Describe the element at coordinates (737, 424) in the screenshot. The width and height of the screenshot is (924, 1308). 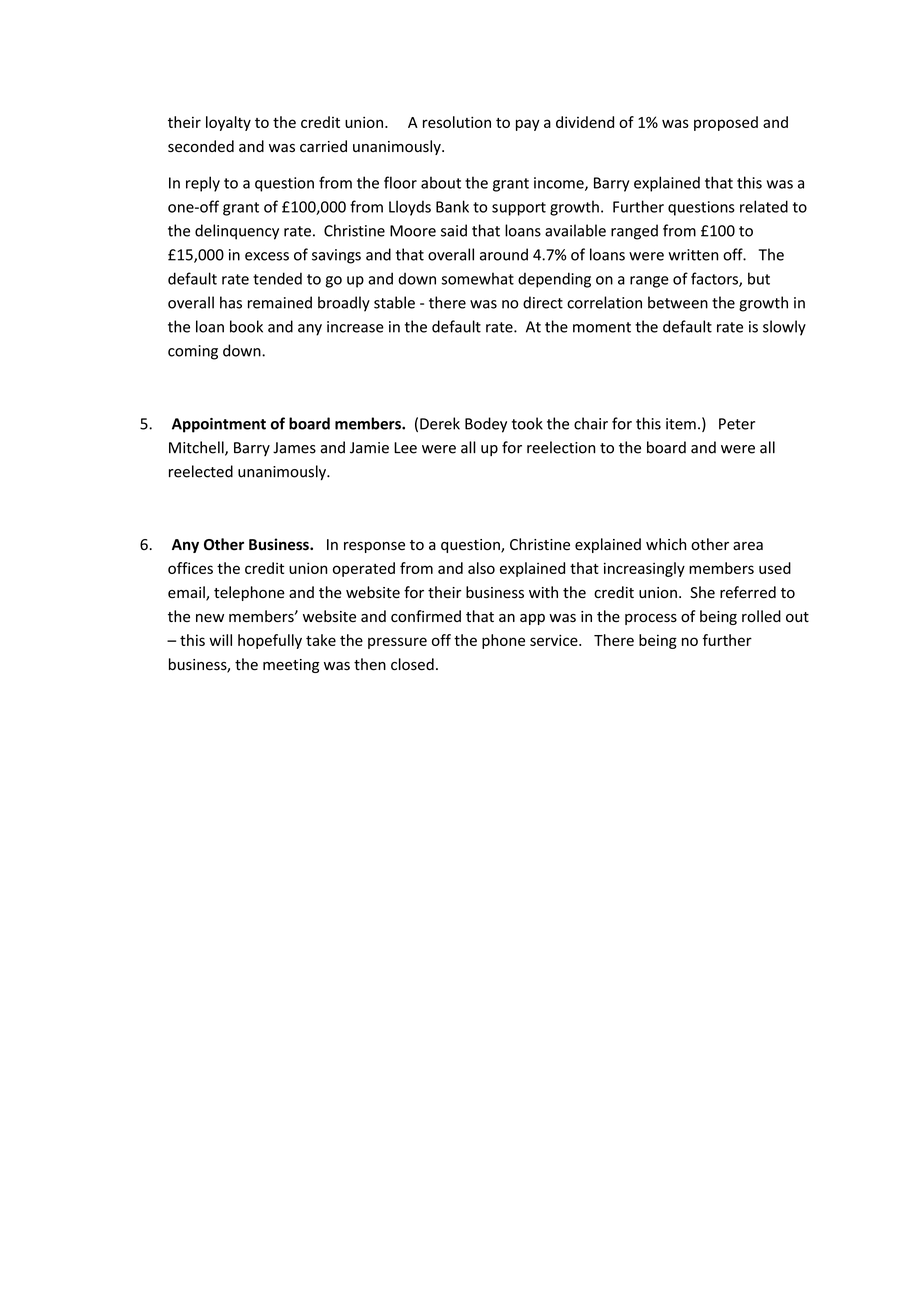
I see `Peter` at that location.
